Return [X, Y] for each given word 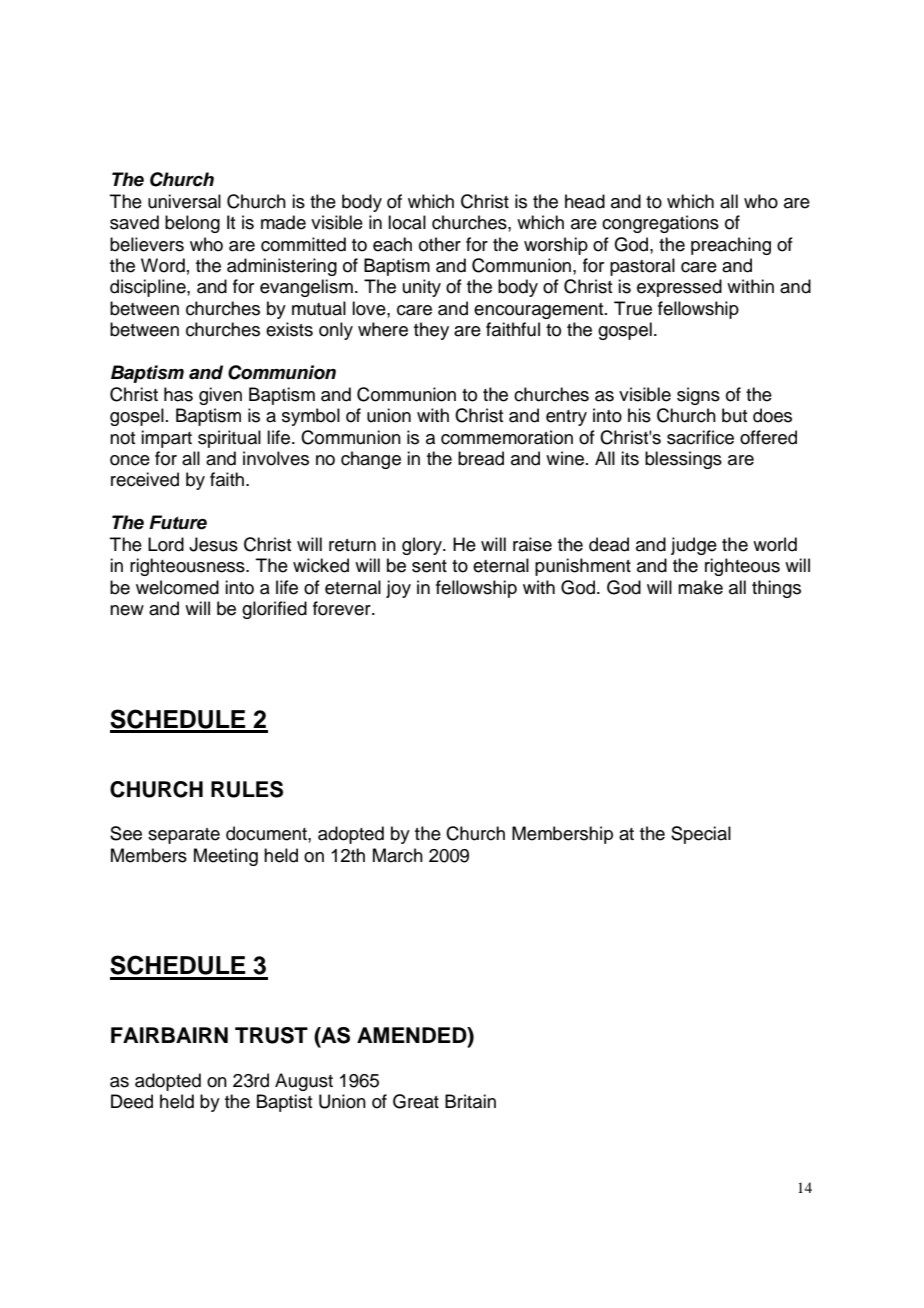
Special [701, 835]
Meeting [226, 857]
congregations [660, 224]
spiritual [229, 439]
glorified [274, 610]
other [440, 244]
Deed [132, 1101]
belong [192, 224]
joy [398, 589]
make [700, 587]
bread [481, 458]
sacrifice [700, 437]
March [398, 855]
